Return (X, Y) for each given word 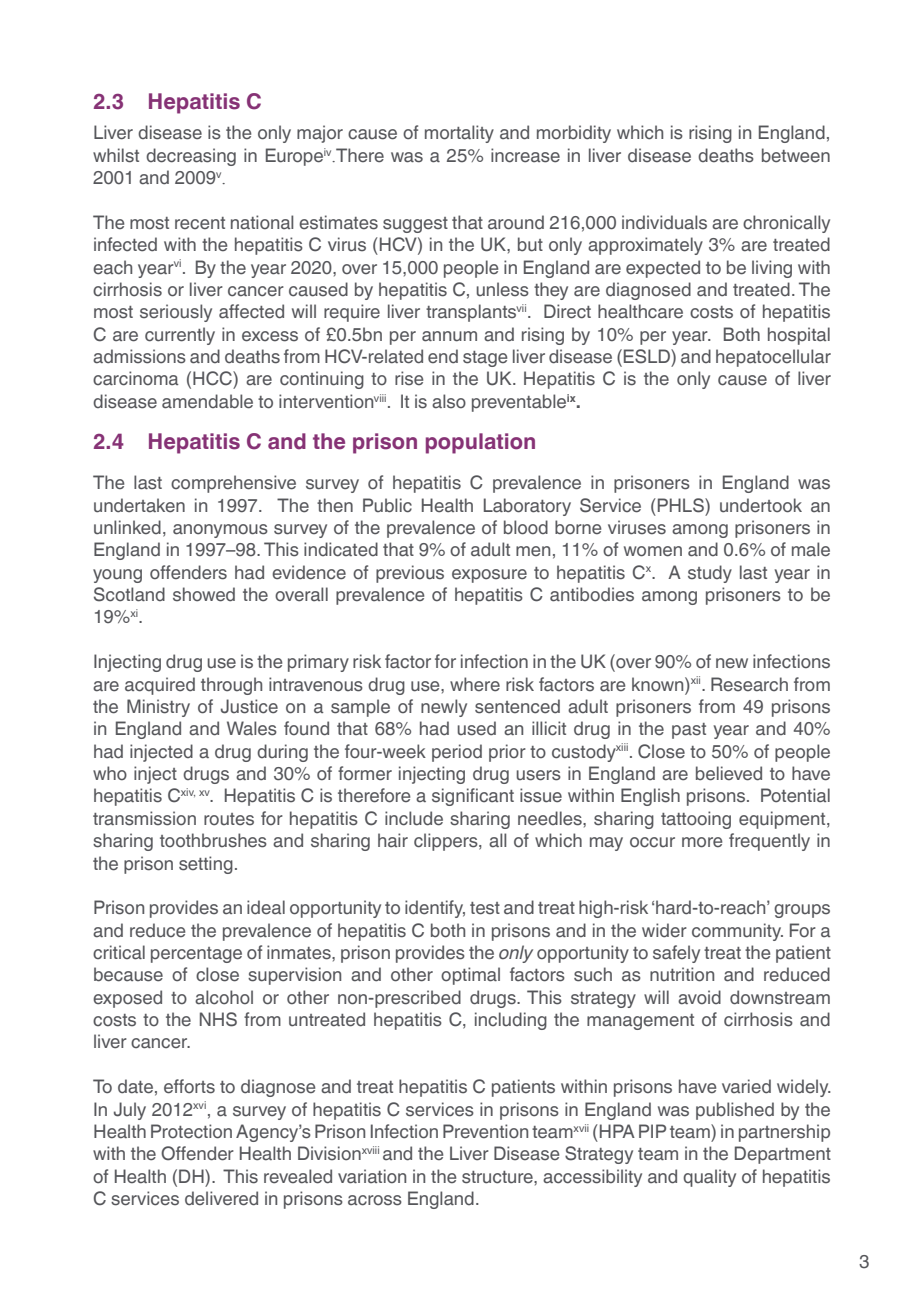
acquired (160, 686)
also (449, 401)
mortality (459, 134)
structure (498, 1177)
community (737, 932)
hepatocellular (773, 358)
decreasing (191, 157)
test (485, 908)
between (796, 155)
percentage (196, 955)
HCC (213, 378)
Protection (191, 1131)
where (475, 684)
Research (749, 684)
